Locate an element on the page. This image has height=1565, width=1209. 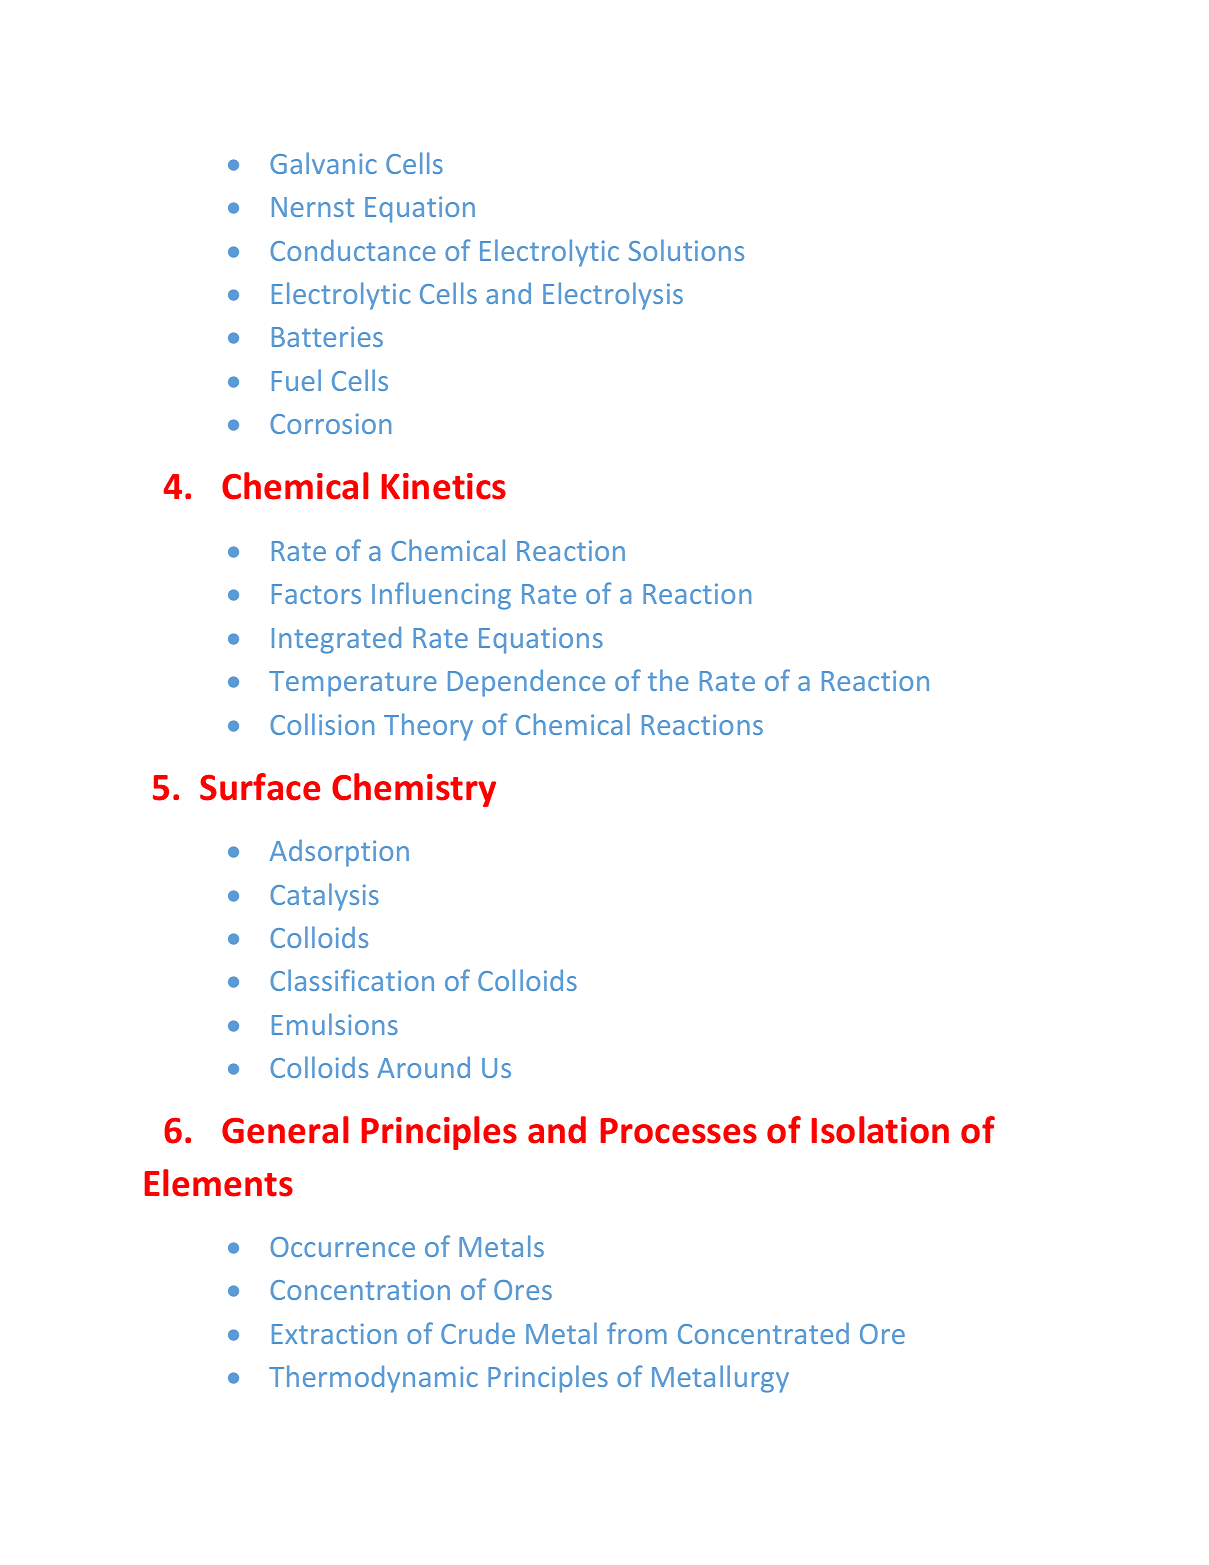
Isolation is located at coordinates (880, 1130).
